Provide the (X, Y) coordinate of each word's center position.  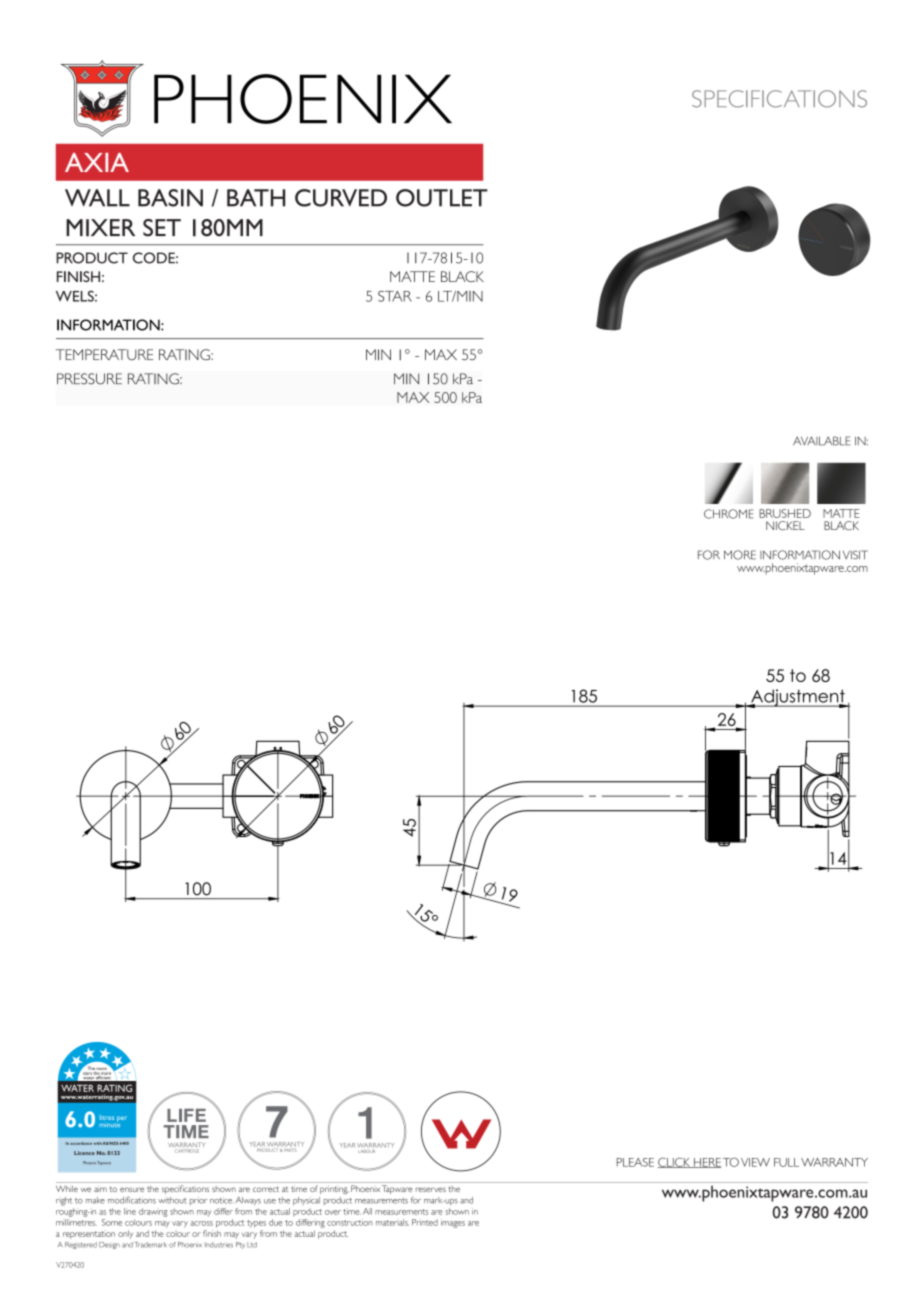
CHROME (728, 514)
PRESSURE (89, 379)
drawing (153, 1212)
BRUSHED (785, 513)
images (453, 1223)
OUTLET (442, 198)
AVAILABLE (821, 441)
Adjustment (798, 698)
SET (162, 228)
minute (109, 1123)
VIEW (755, 1162)
